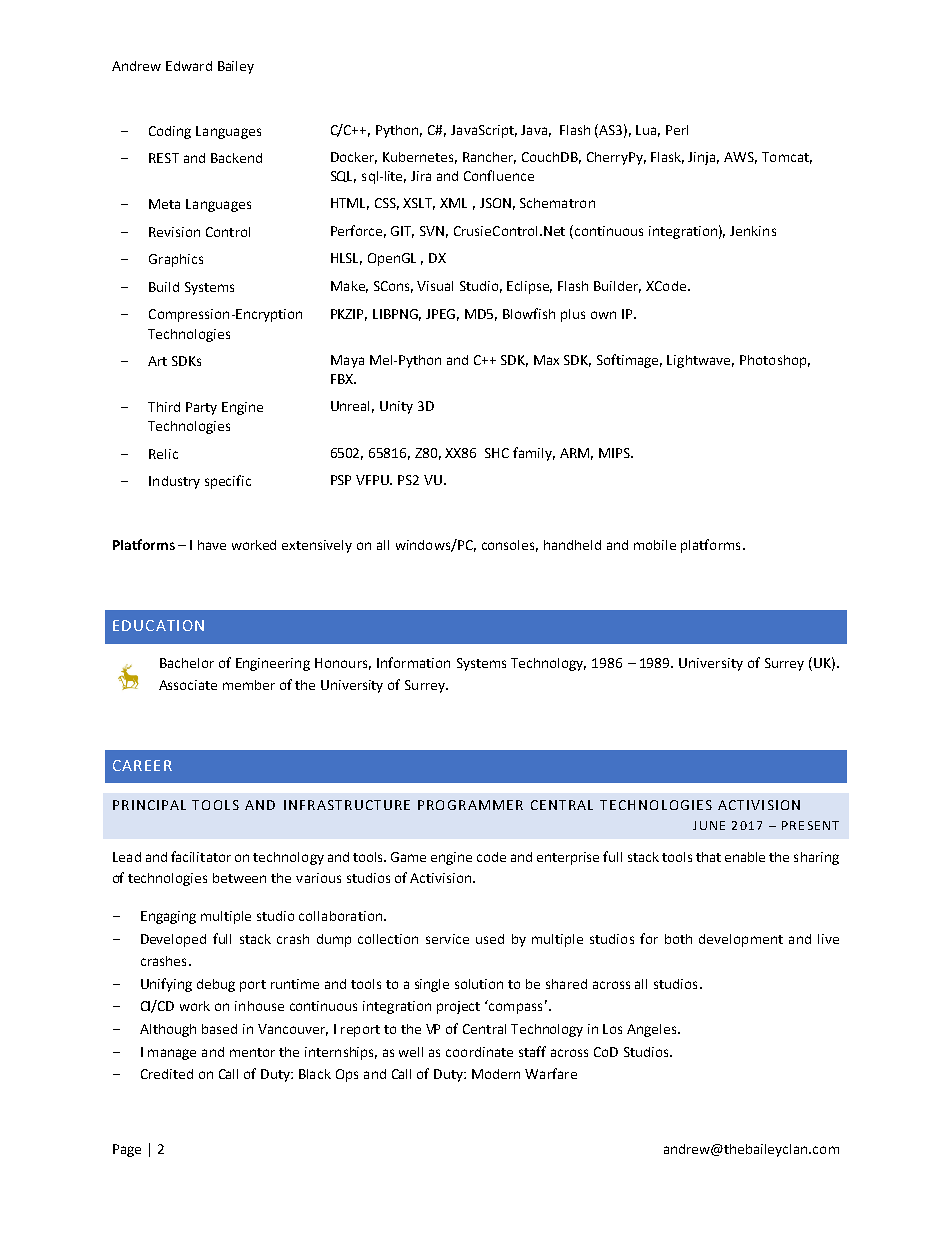 Image resolution: width=952 pixels, height=1233 pixels. I want to click on Edward, so click(189, 66).
